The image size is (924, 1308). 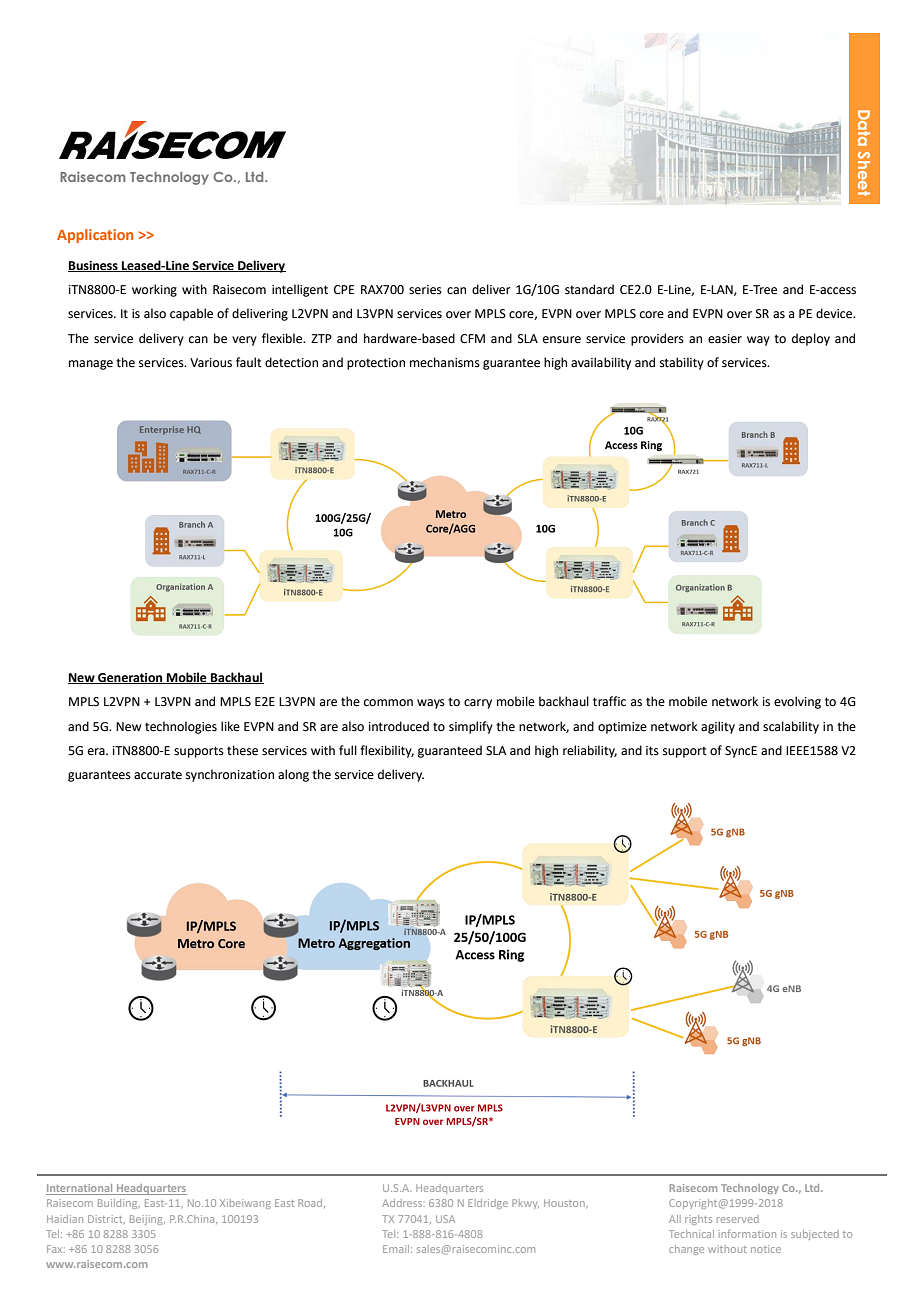 I want to click on accurate, so click(x=158, y=775).
